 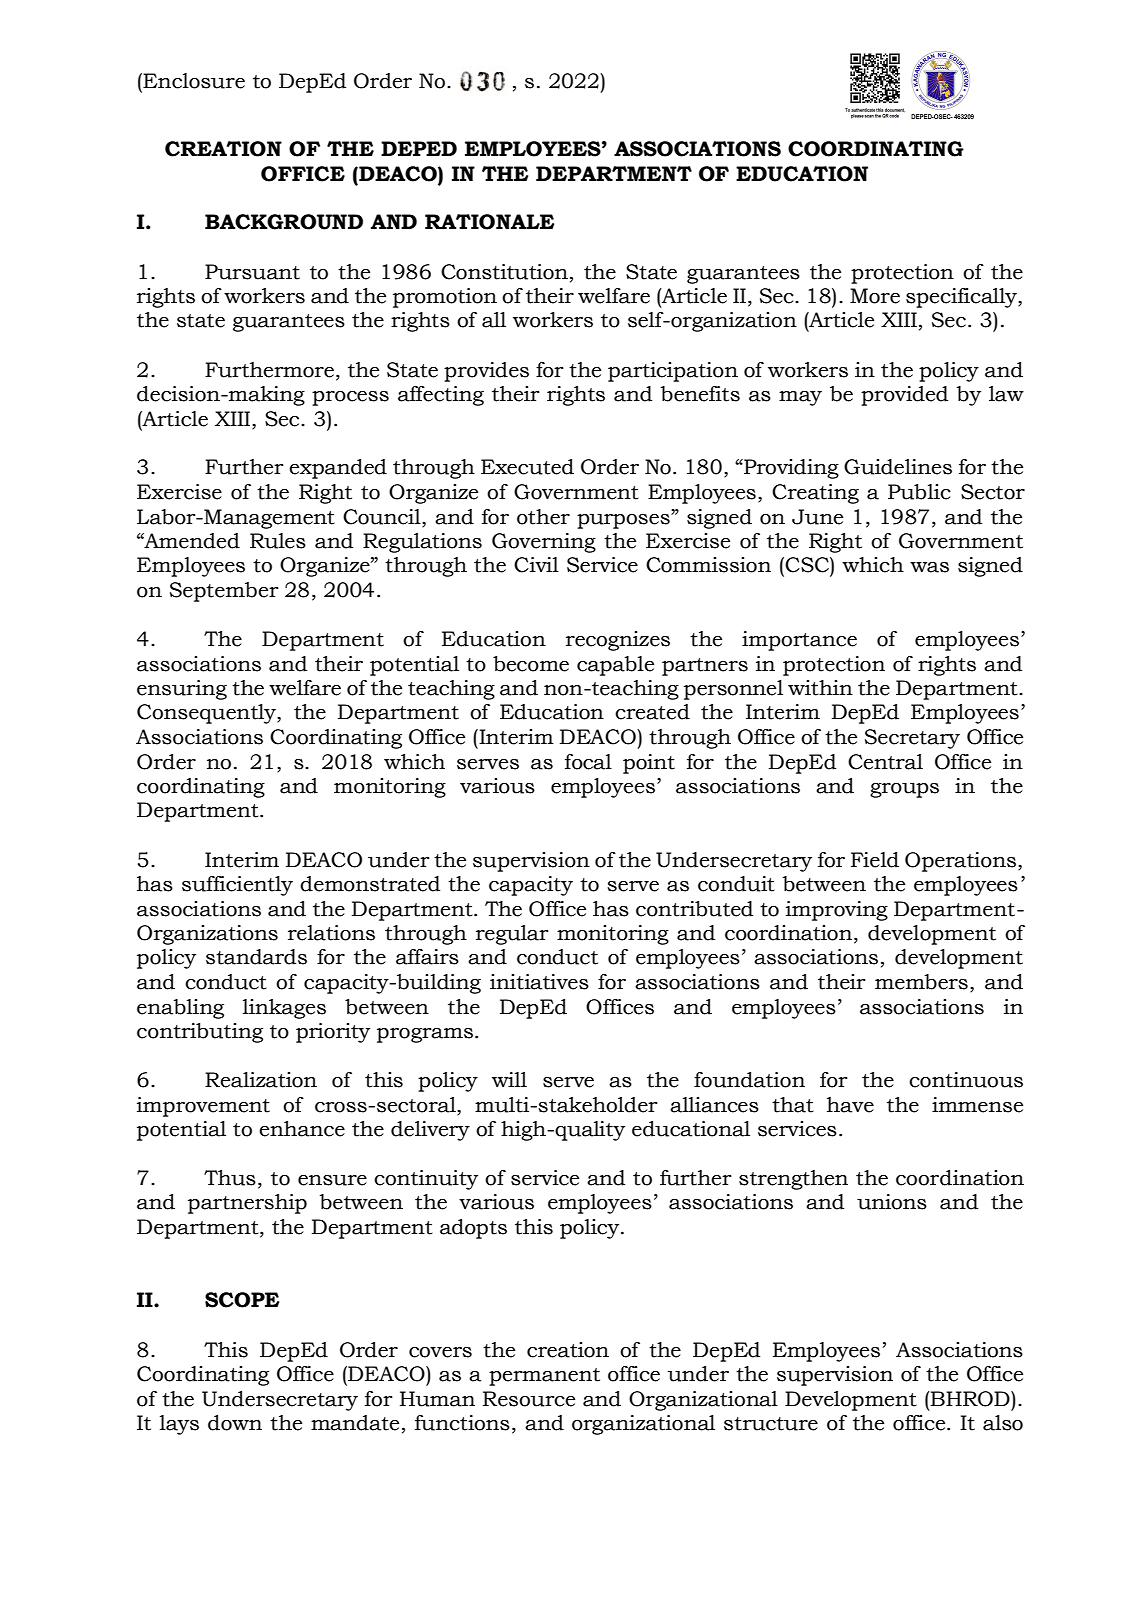 I want to click on ensuring, so click(x=182, y=690).
